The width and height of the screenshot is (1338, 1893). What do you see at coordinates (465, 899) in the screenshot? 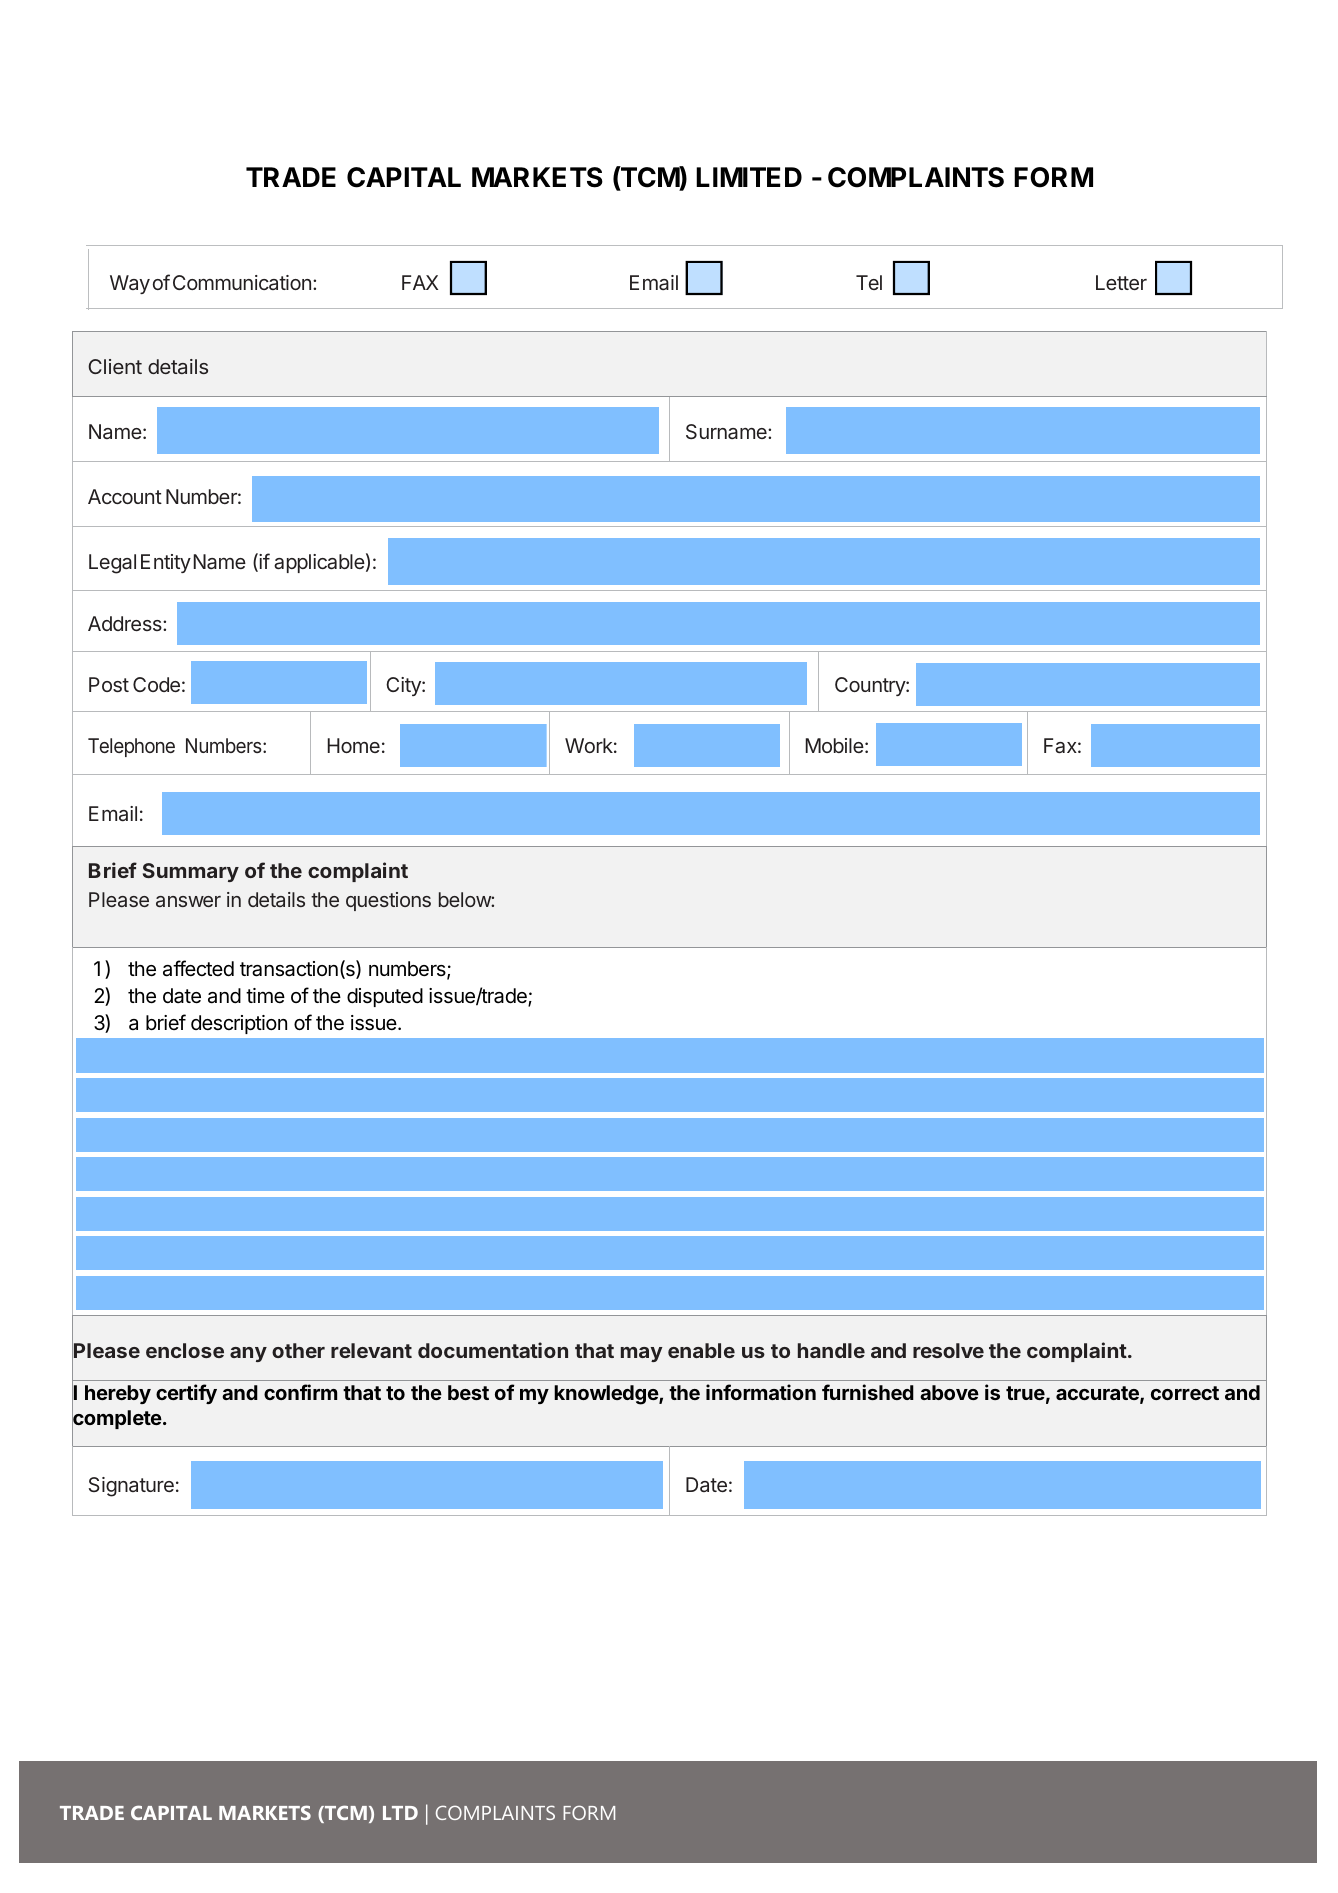
I see `below` at bounding box center [465, 899].
